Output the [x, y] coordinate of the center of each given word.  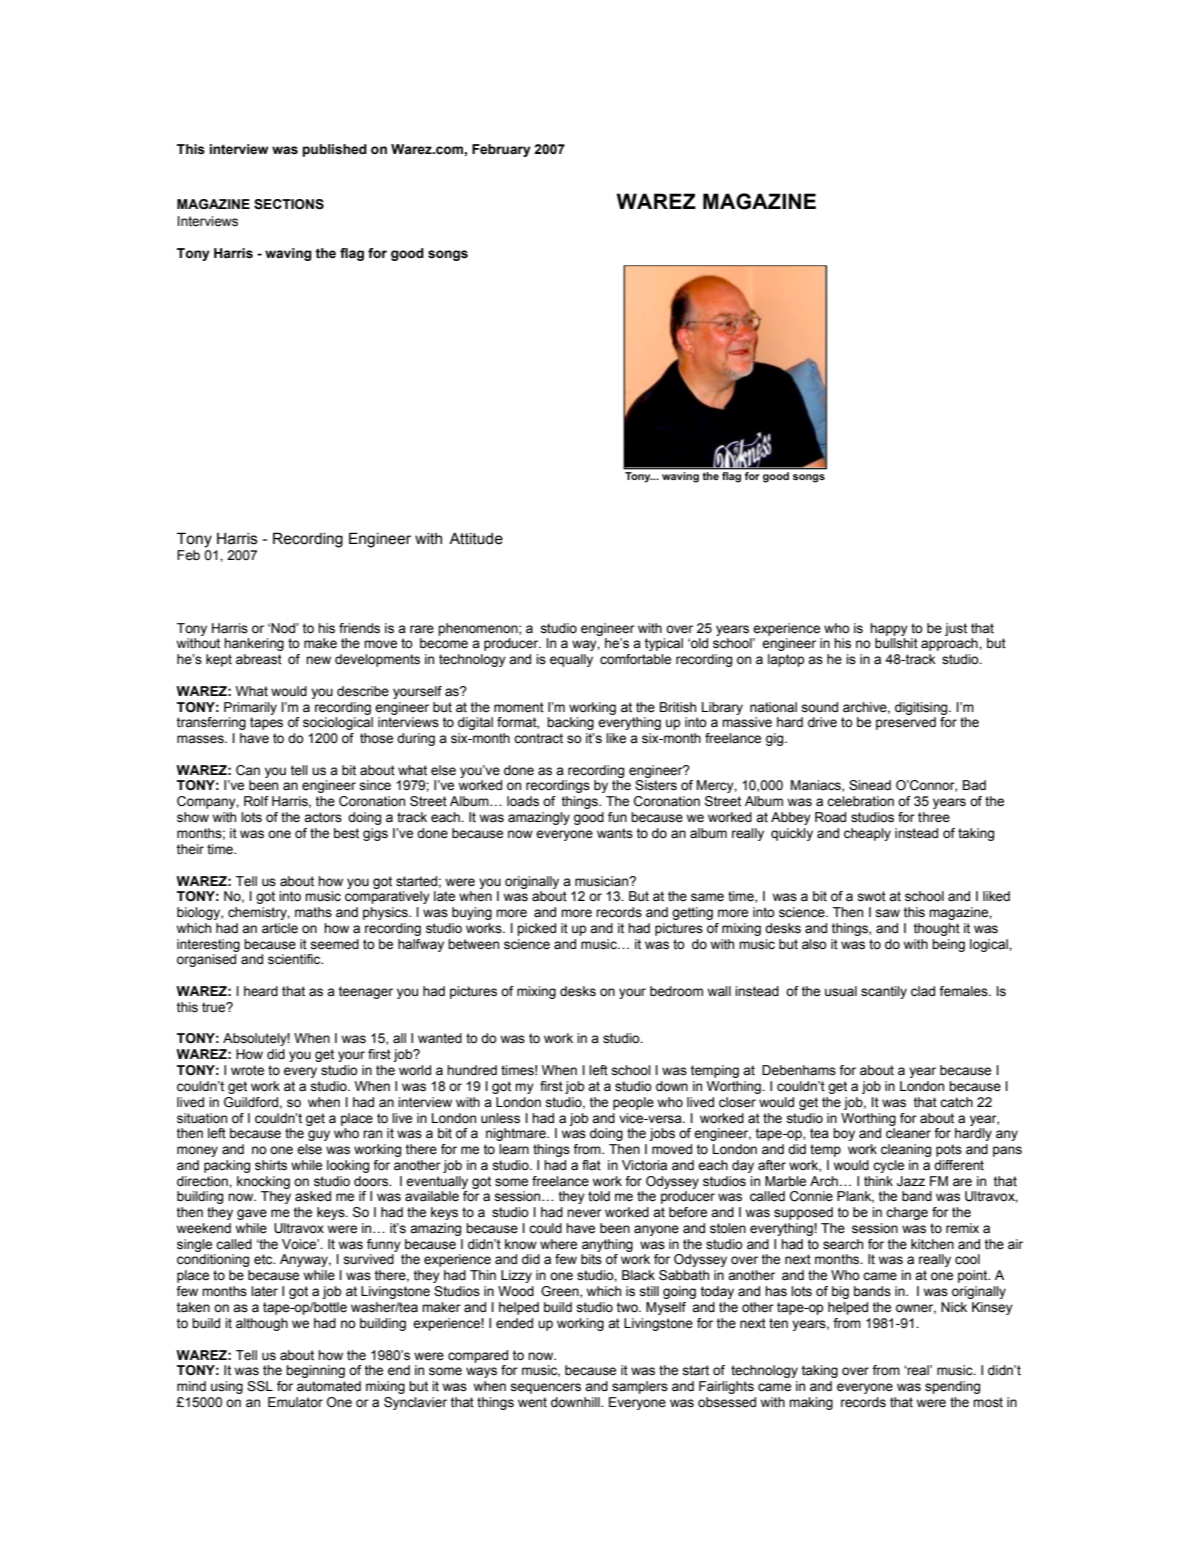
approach [950, 644]
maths [313, 912]
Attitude [476, 539]
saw [887, 913]
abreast [259, 659]
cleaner [908, 1133]
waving [288, 254]
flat [591, 1165]
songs [448, 255]
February [501, 150]
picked [536, 929]
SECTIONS [289, 204]
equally [571, 660]
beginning [315, 1371]
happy [889, 629]
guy [319, 1135]
